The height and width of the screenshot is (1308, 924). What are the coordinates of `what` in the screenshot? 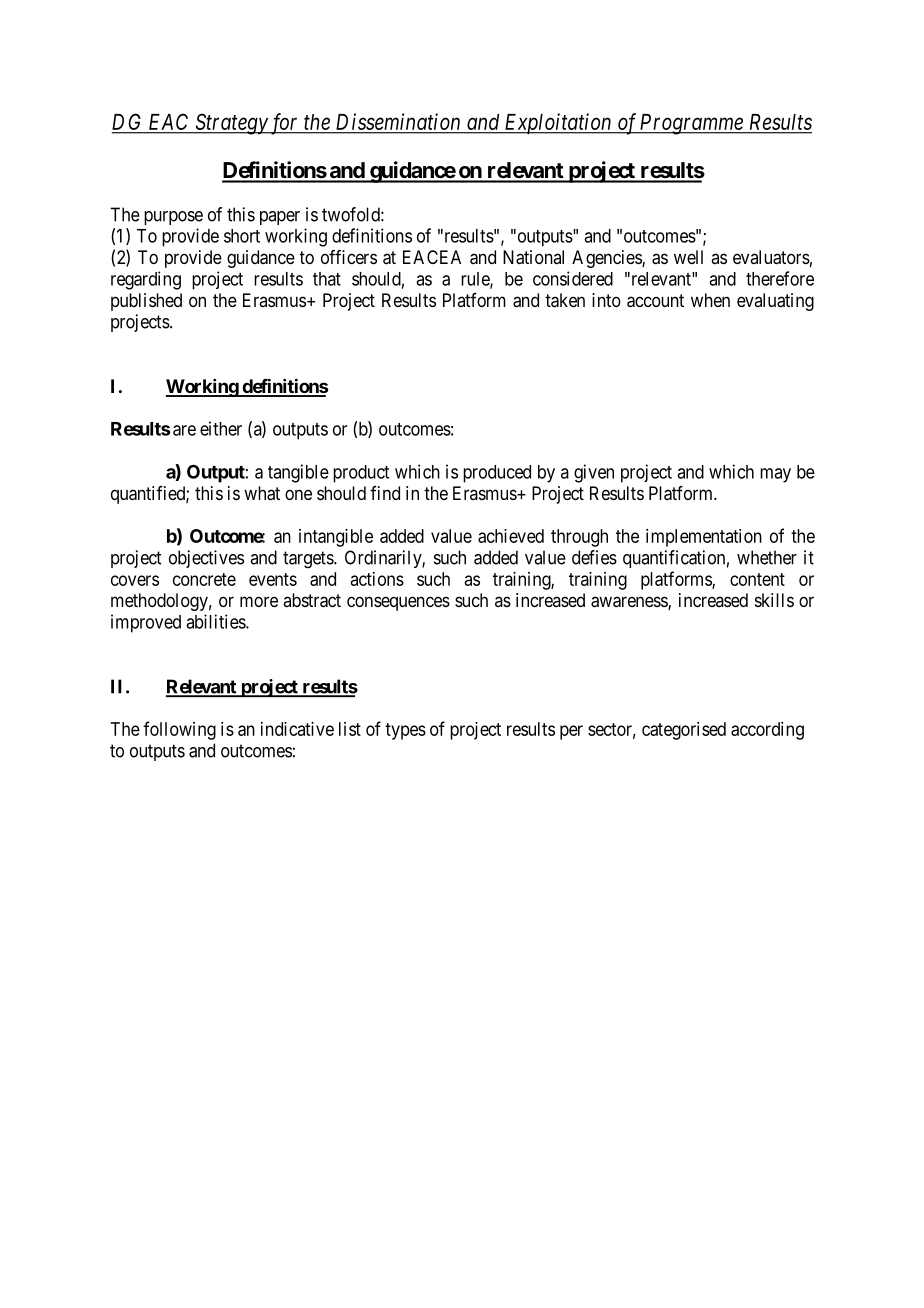 It's located at (262, 493).
